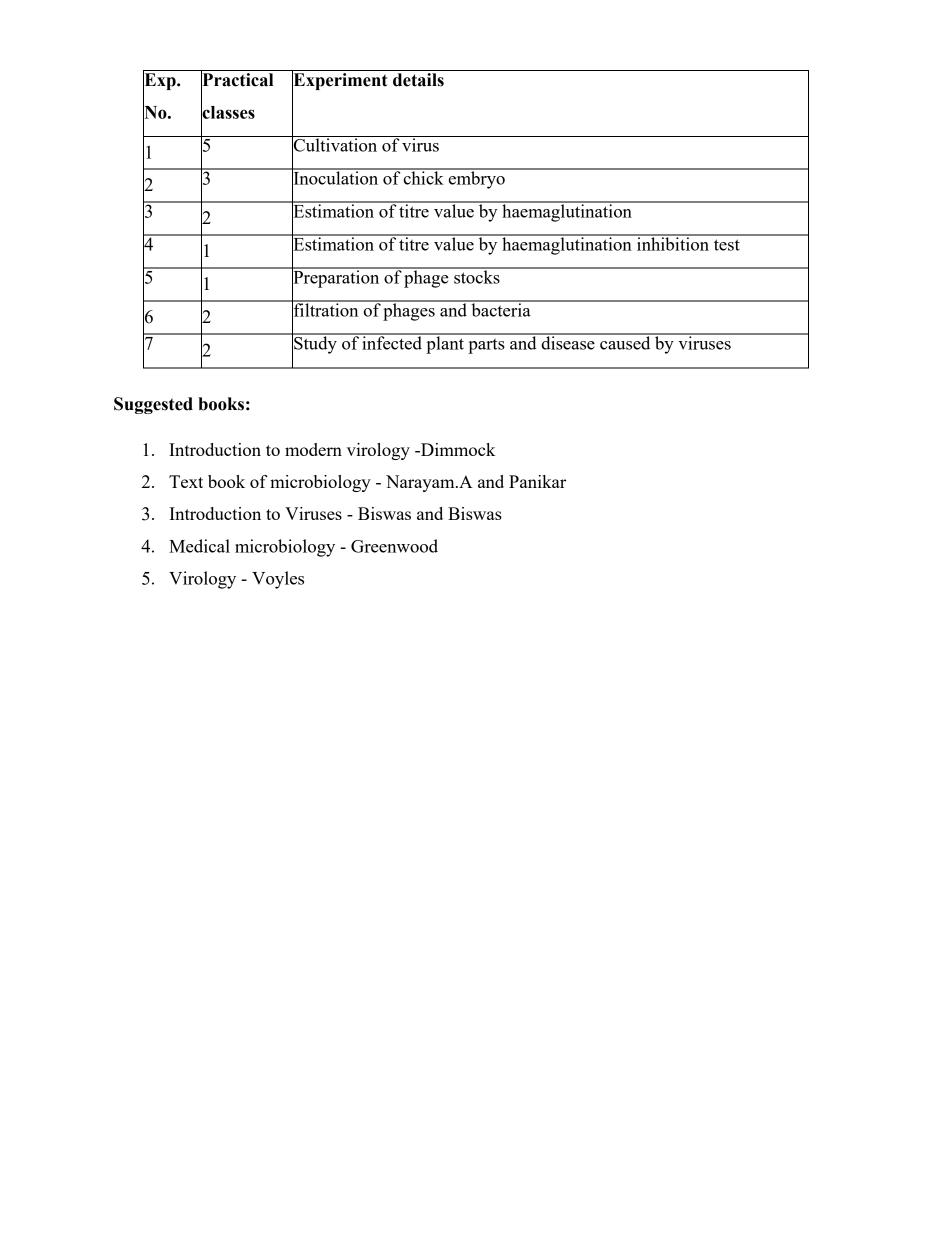  Describe the element at coordinates (501, 309) in the image. I see `bacteria` at that location.
